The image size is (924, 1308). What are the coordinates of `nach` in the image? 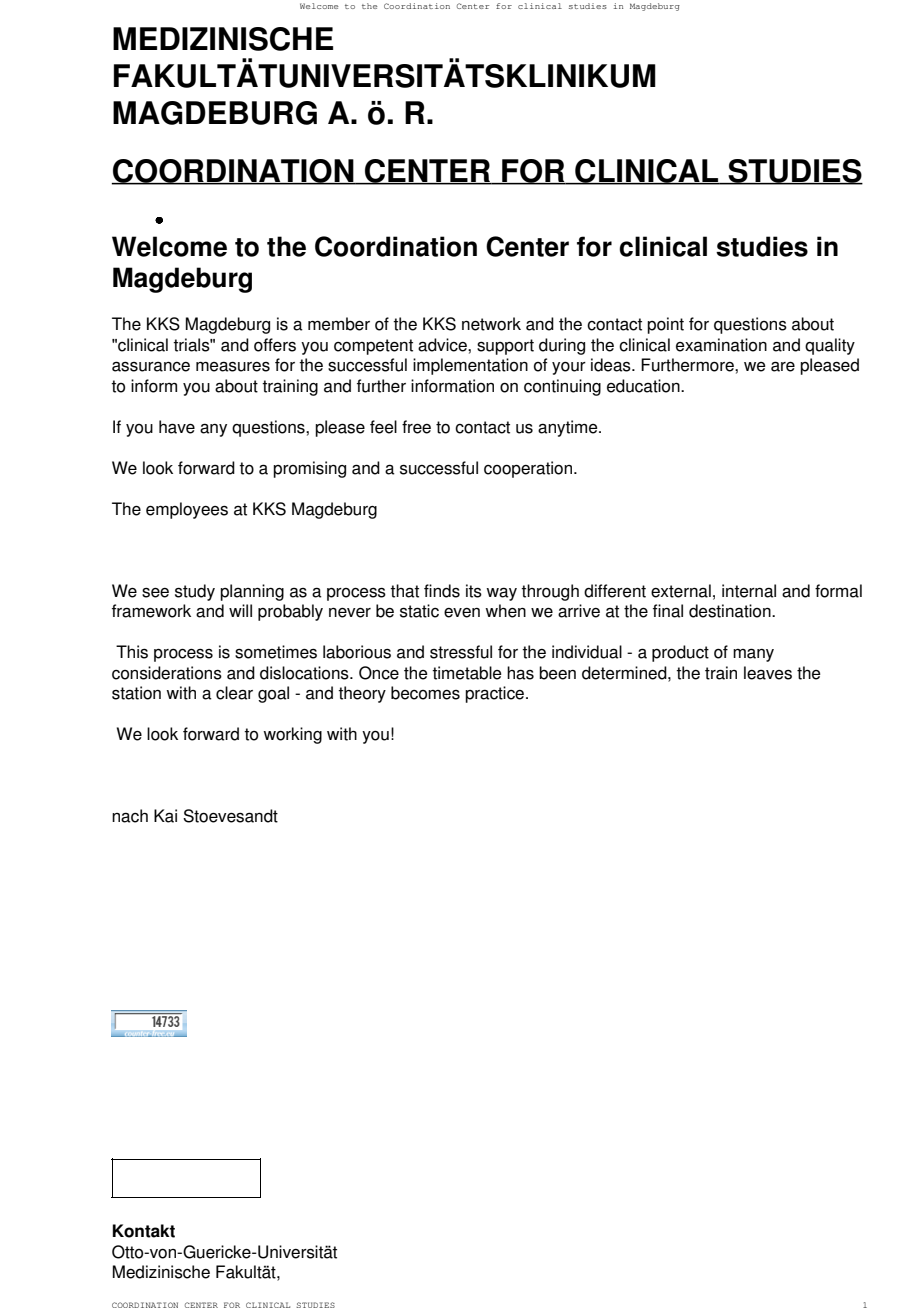 It's located at (130, 816).
